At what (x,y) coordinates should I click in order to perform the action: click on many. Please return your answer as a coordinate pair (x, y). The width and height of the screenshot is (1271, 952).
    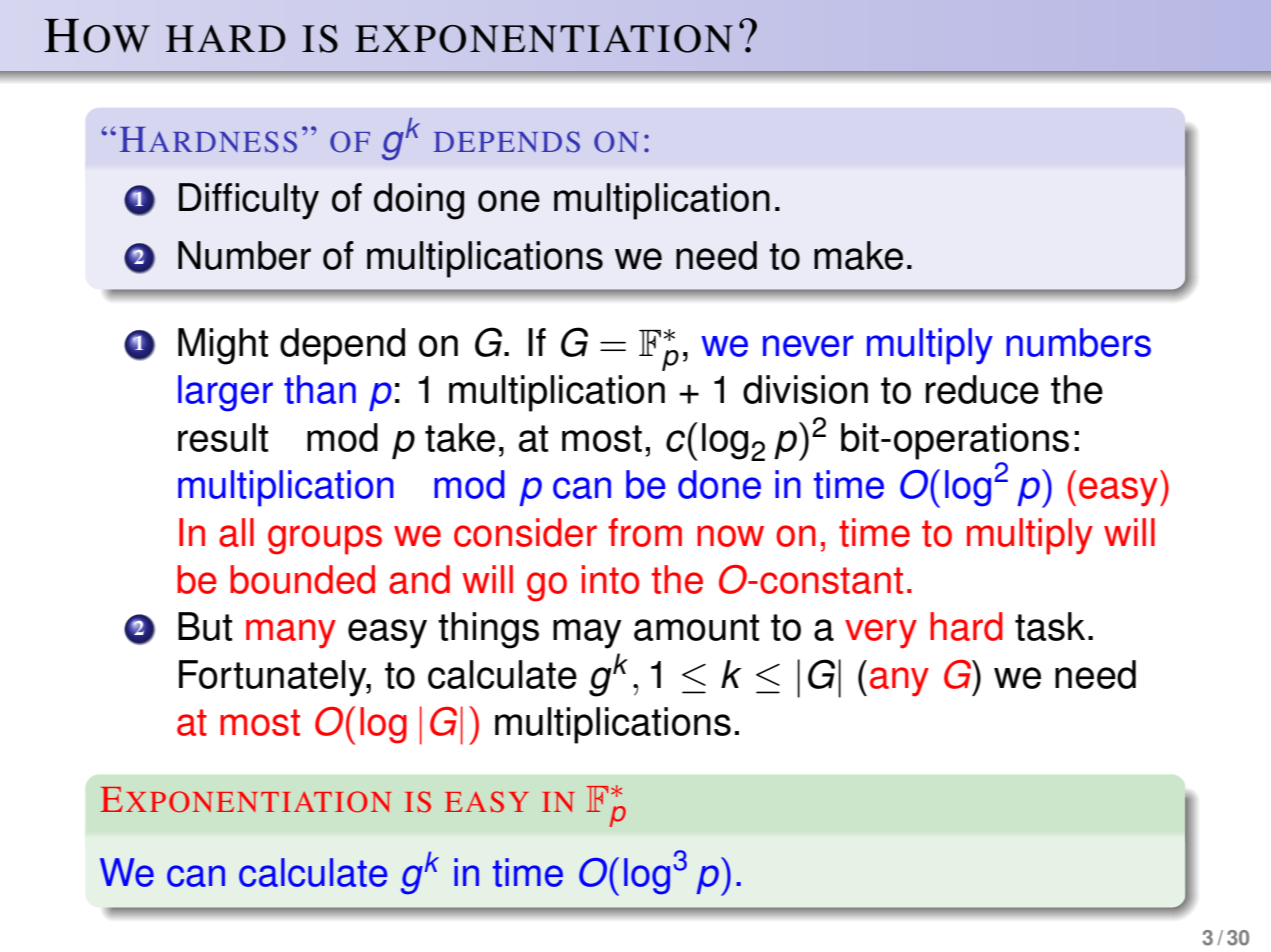
    Looking at the image, I should click on (291, 634).
